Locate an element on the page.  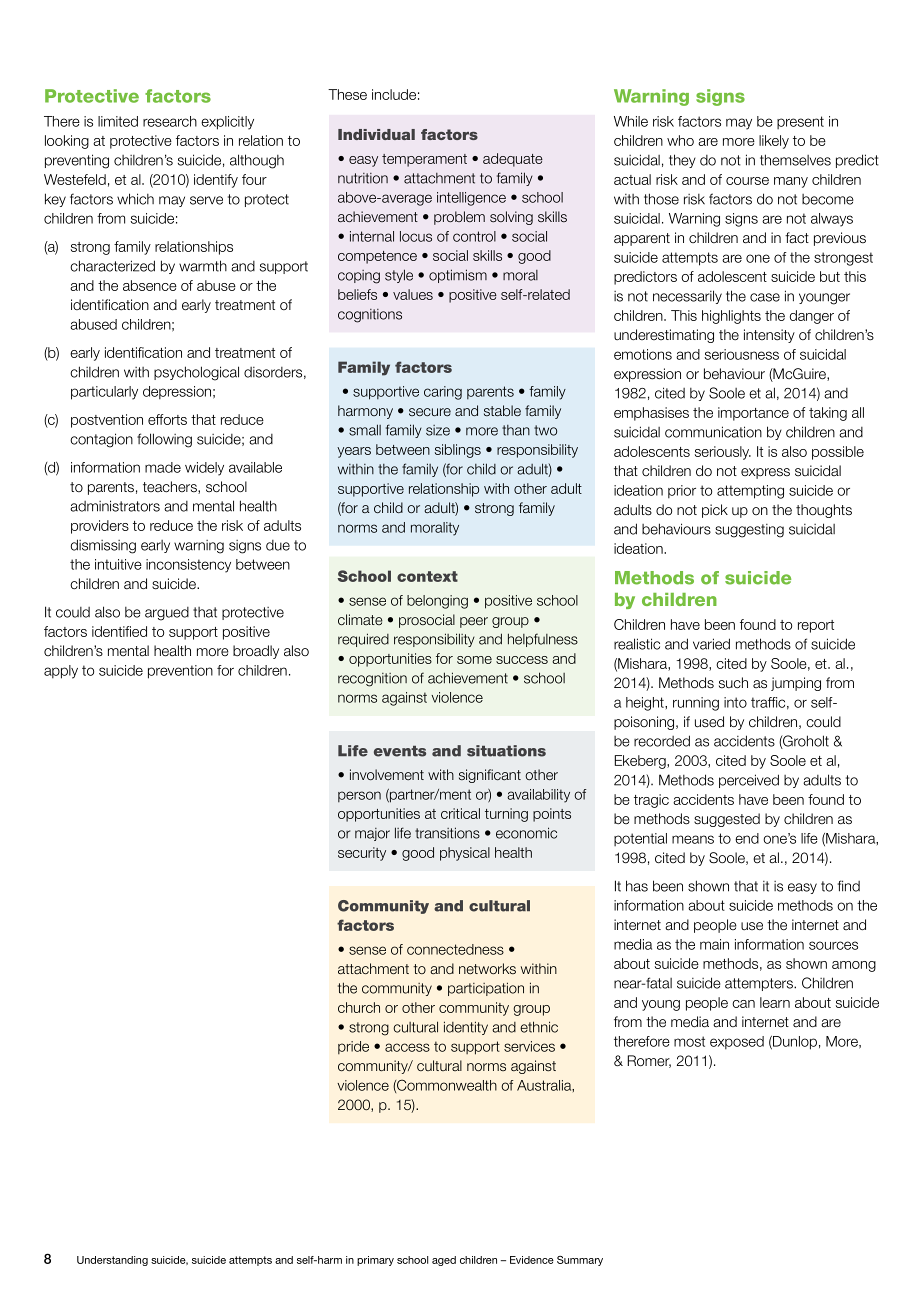
end is located at coordinates (747, 838).
